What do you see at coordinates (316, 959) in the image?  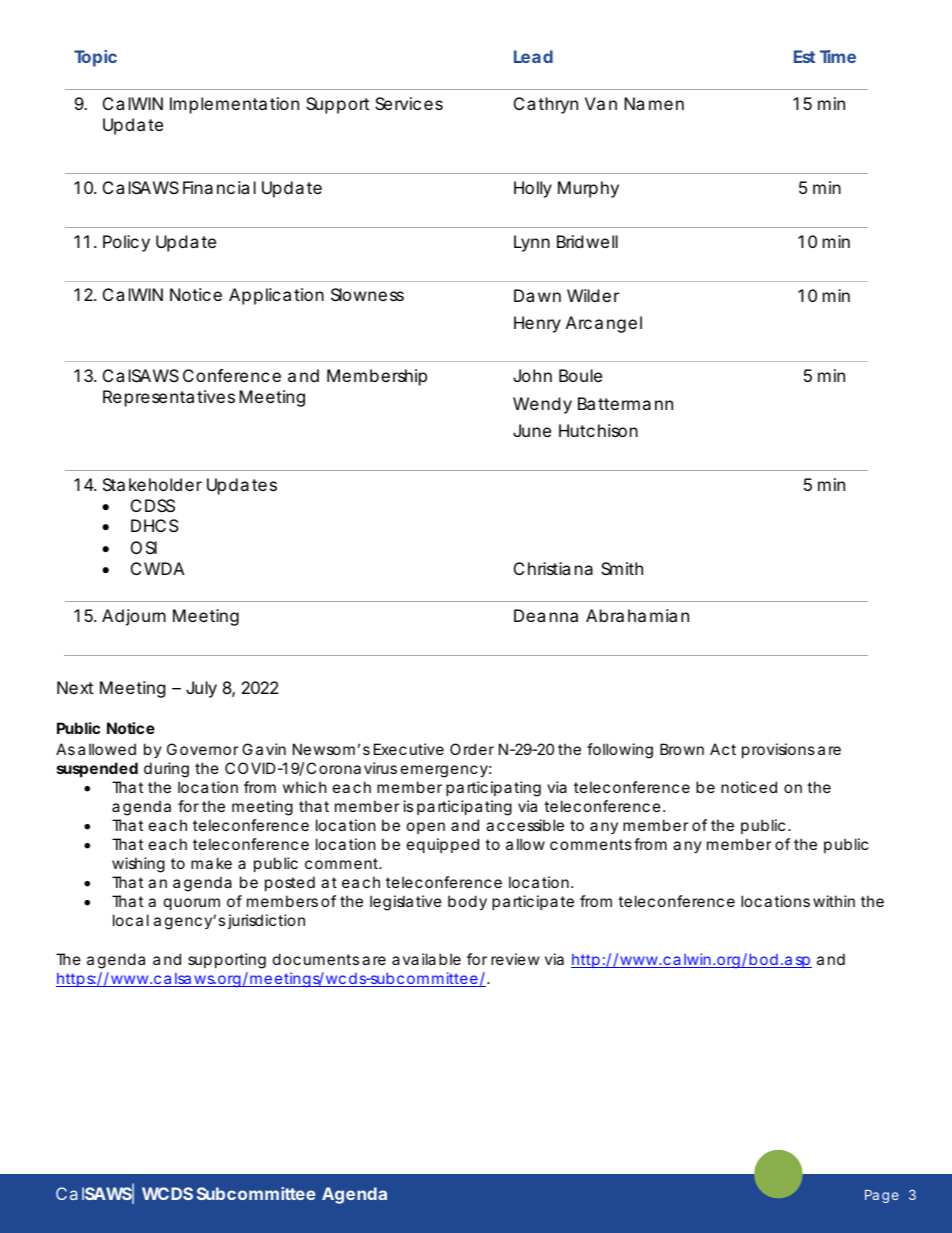 I see `documents` at bounding box center [316, 959].
